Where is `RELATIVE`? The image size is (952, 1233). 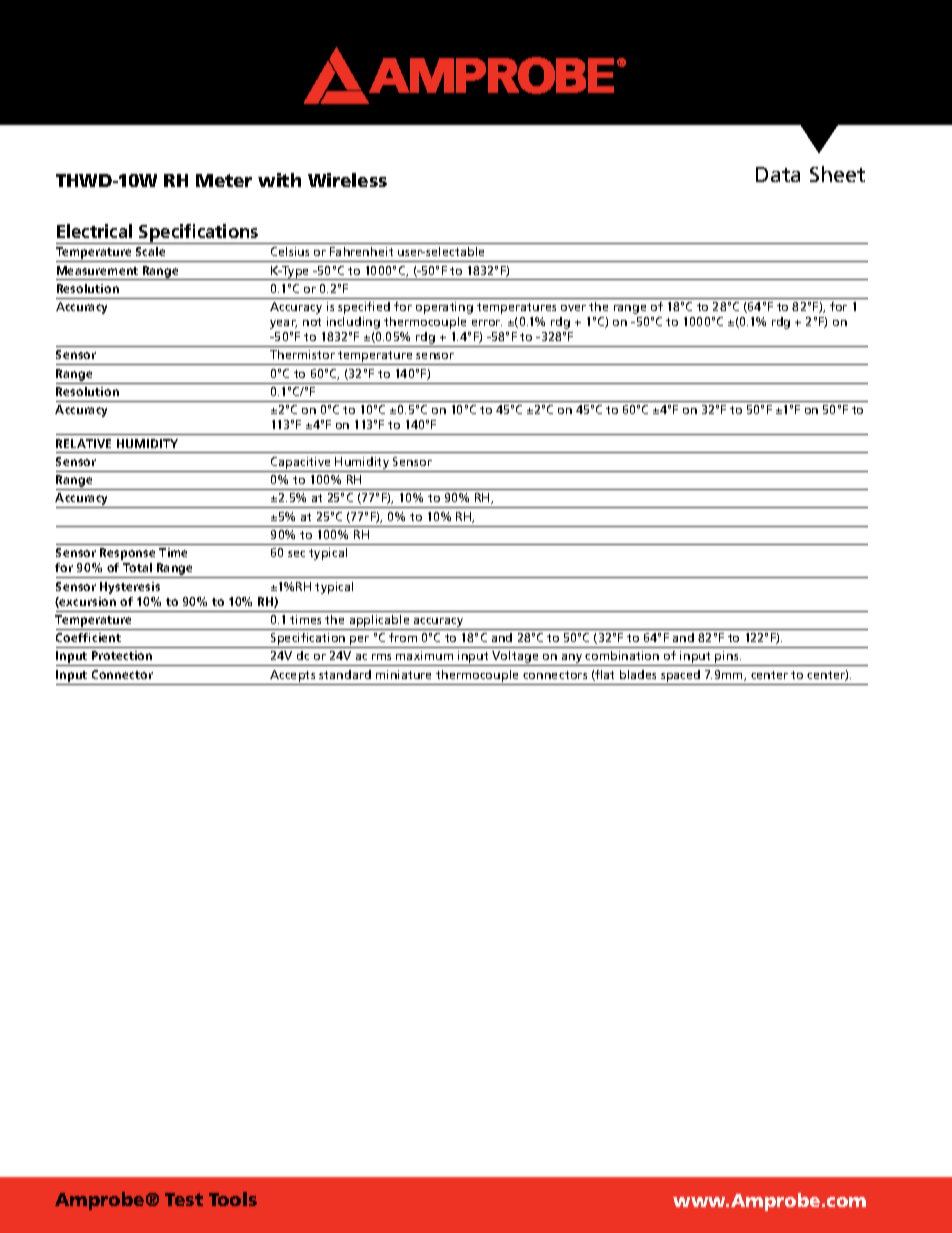
RELATIVE is located at coordinates (83, 443).
